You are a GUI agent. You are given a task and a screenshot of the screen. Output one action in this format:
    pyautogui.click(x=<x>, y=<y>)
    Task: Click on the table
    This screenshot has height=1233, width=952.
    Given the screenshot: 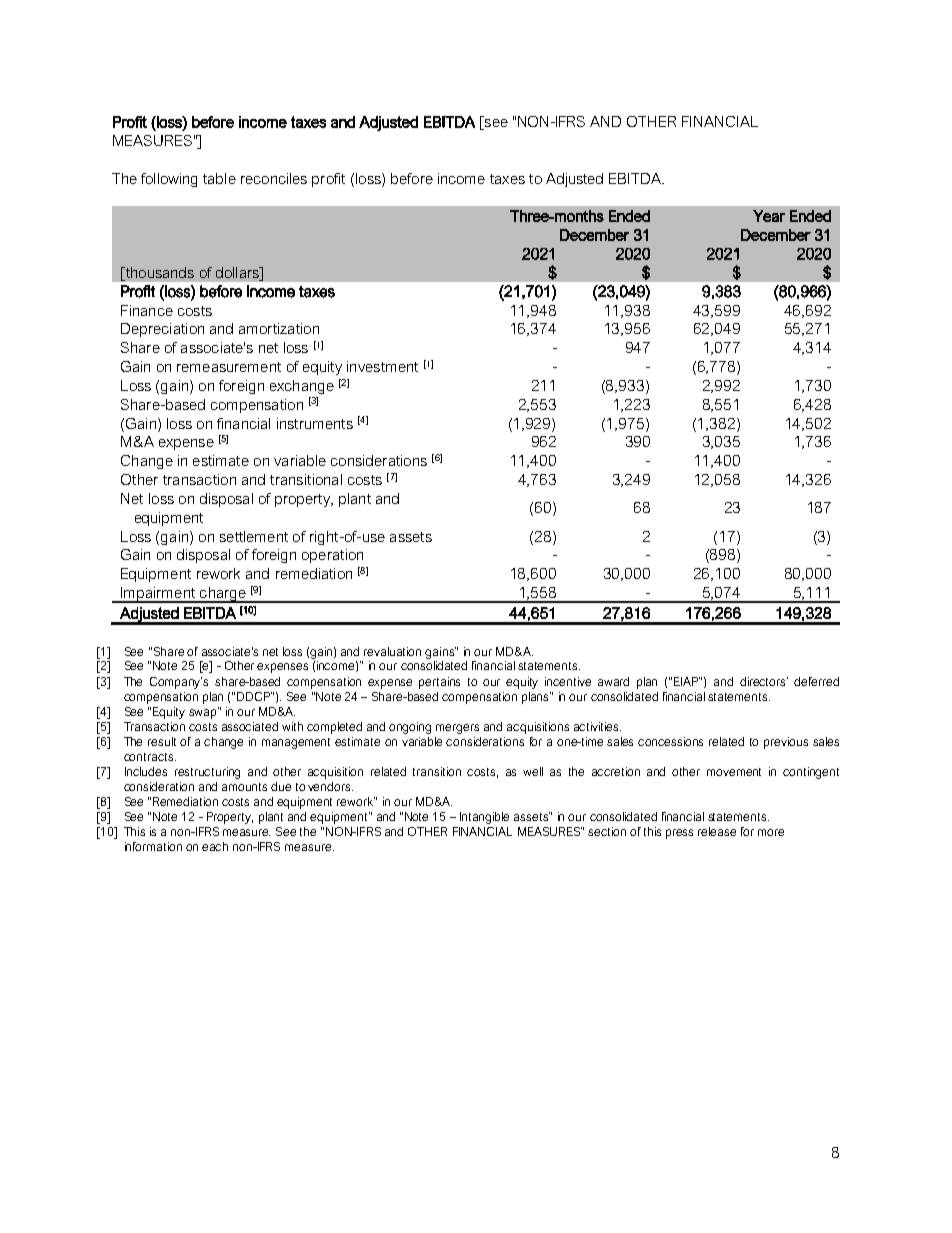 What is the action you would take?
    pyautogui.click(x=219, y=178)
